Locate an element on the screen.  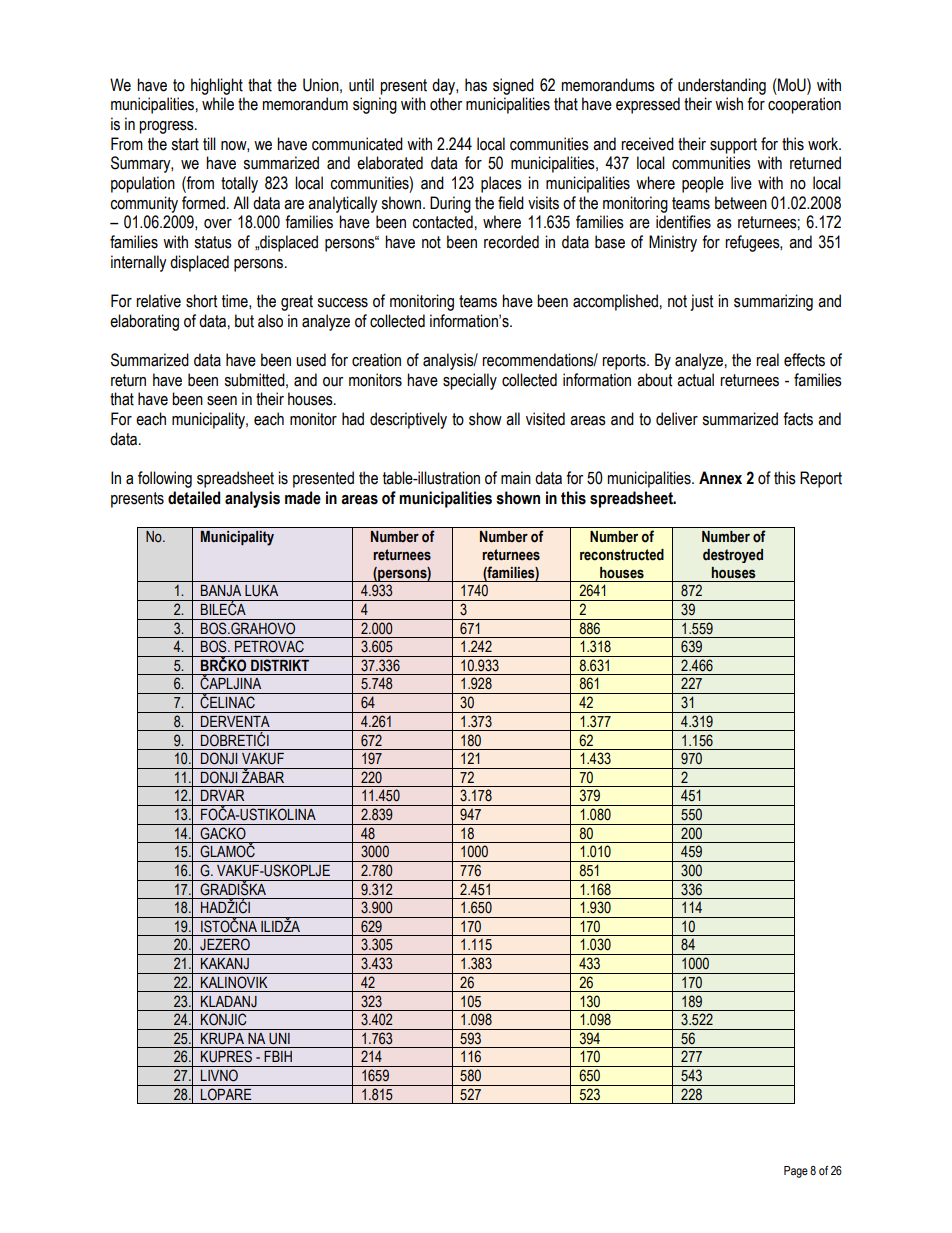
while is located at coordinates (218, 104).
